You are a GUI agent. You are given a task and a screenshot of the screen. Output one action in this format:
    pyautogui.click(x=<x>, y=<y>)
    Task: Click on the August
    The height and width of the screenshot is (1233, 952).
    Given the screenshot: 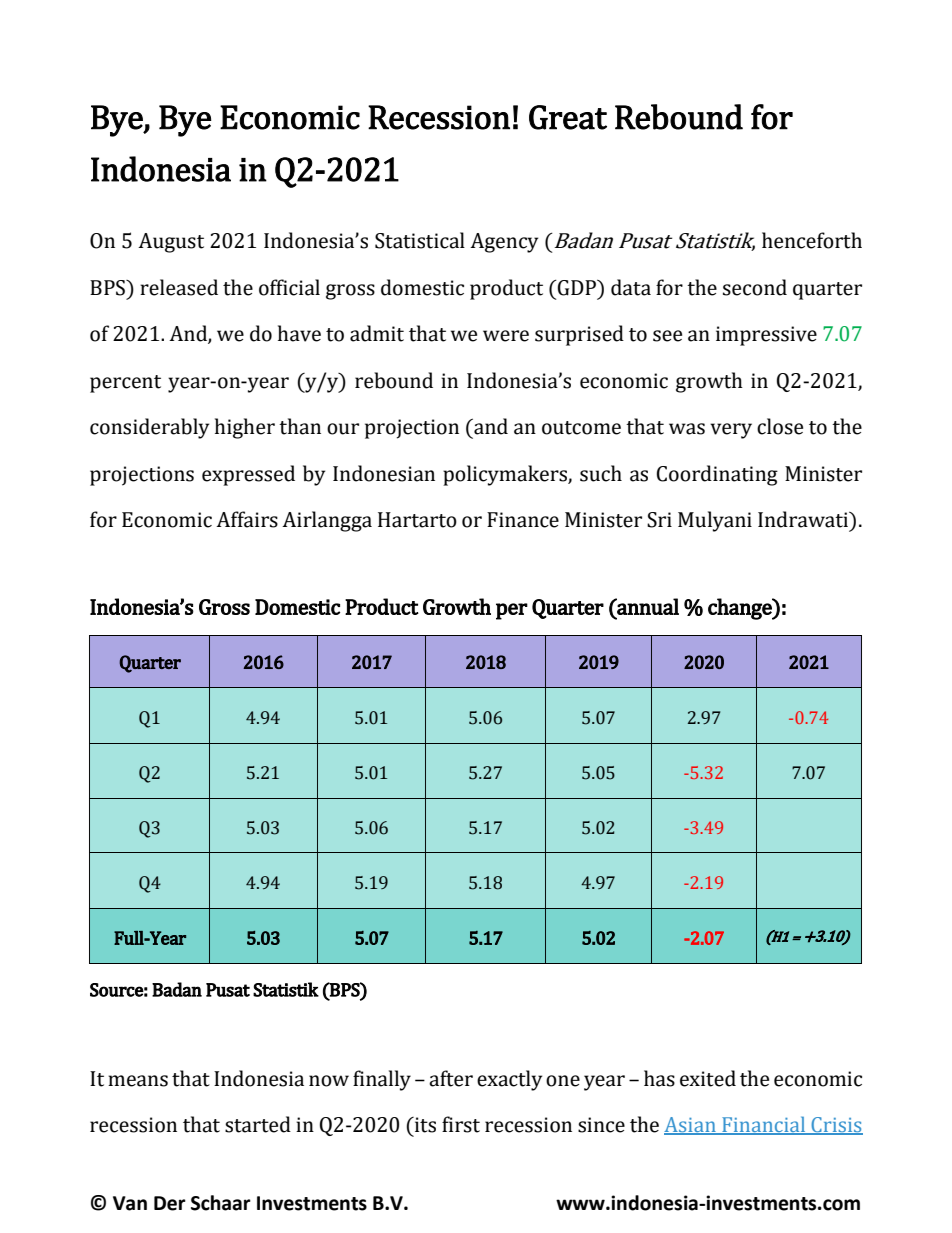 What is the action you would take?
    pyautogui.click(x=171, y=243)
